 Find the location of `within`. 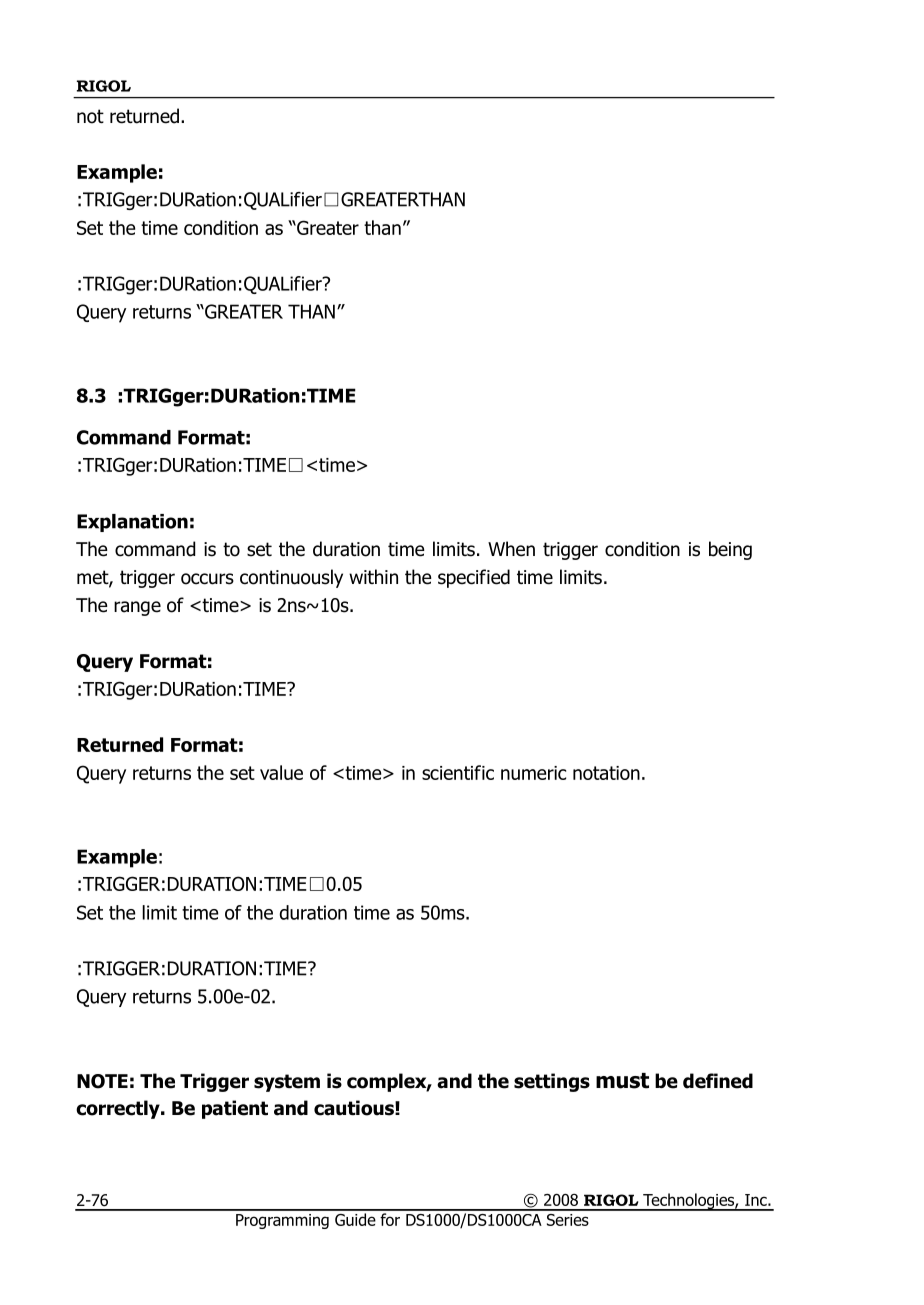

within is located at coordinates (373, 576).
